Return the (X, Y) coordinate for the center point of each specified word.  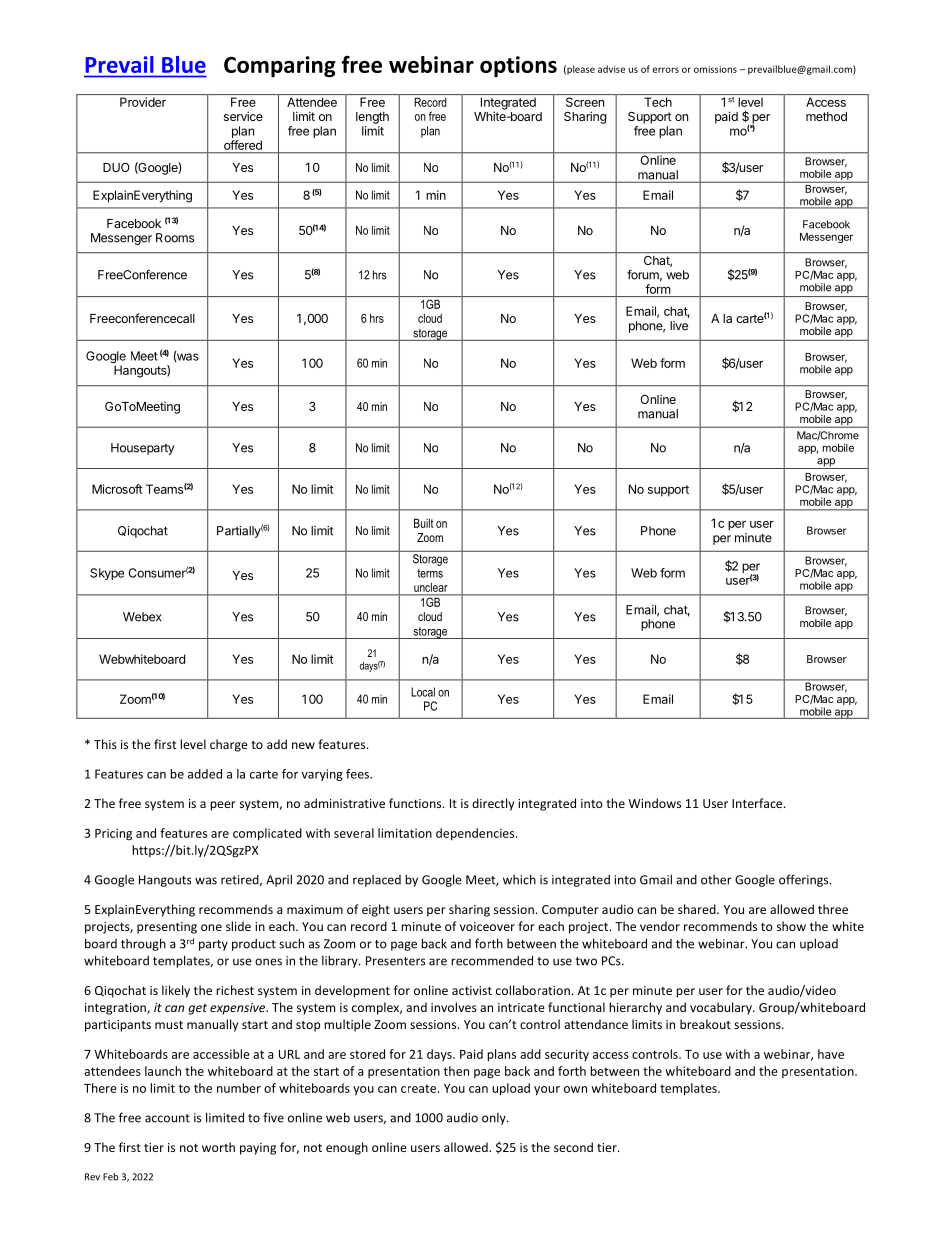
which (519, 879)
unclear (431, 587)
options (518, 66)
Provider (143, 102)
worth (218, 1147)
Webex (142, 617)
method (826, 116)
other (716, 880)
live (679, 326)
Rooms (175, 238)
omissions (715, 69)
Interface (758, 803)
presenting (167, 928)
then (456, 1071)
